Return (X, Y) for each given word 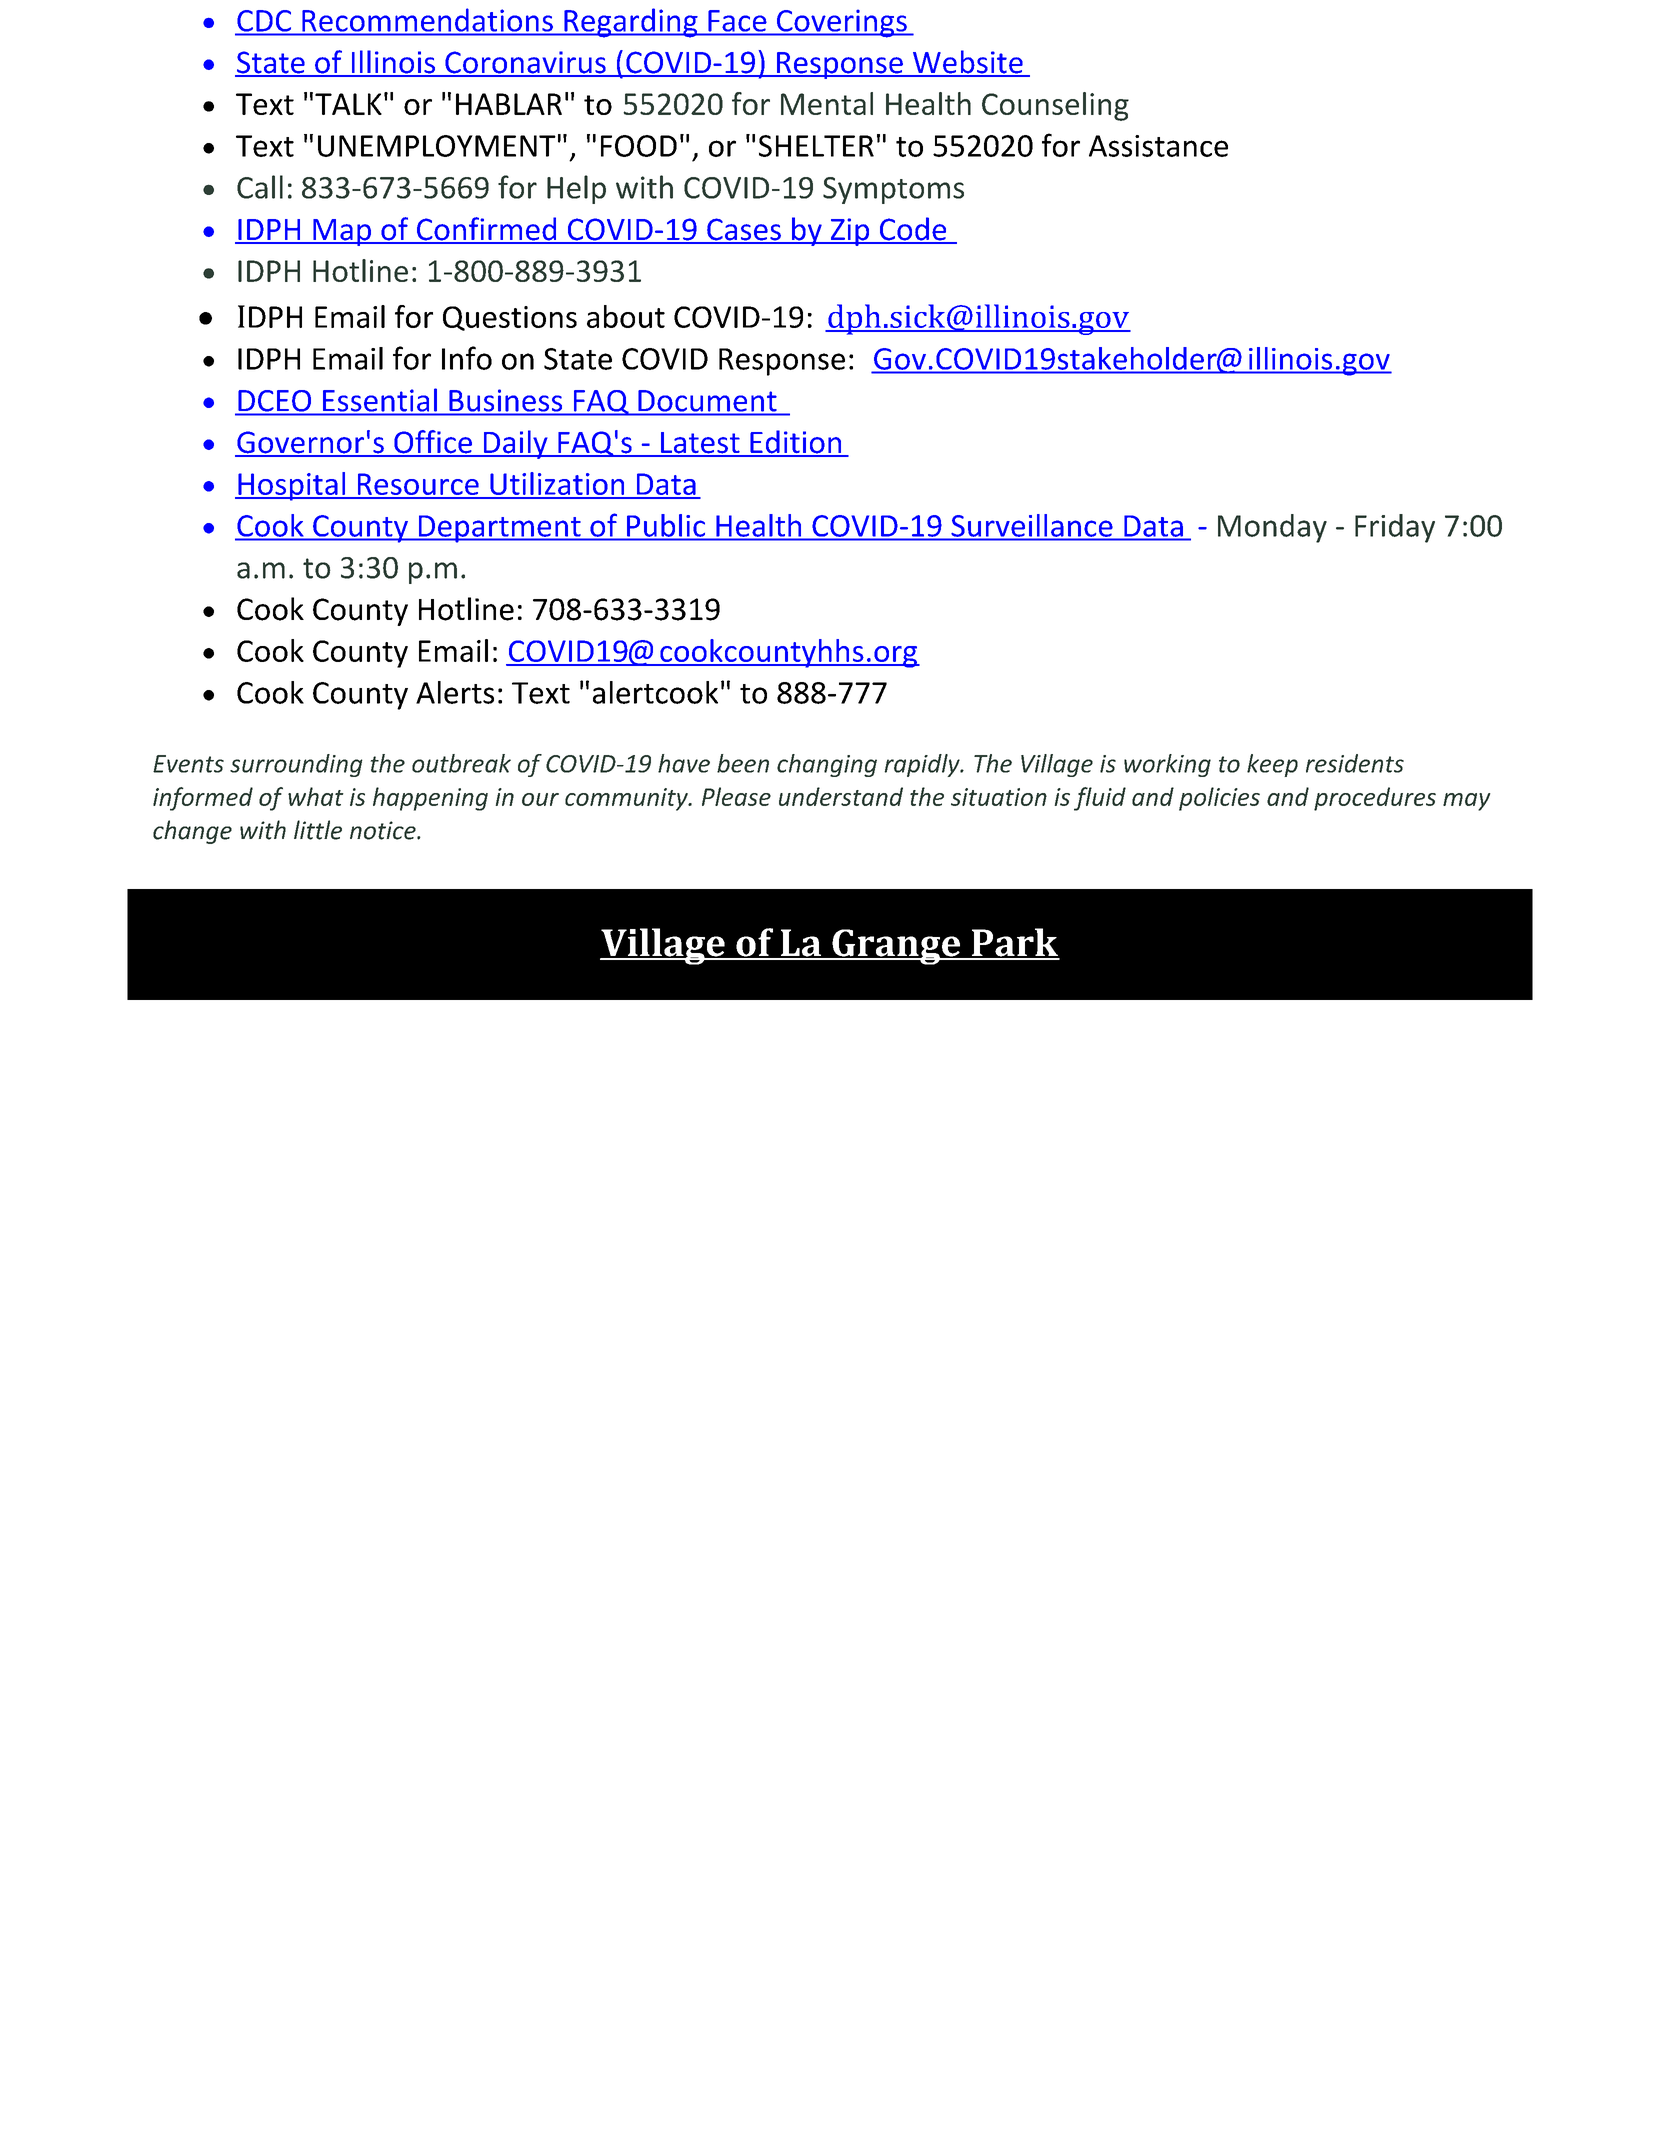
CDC (264, 21)
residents (1355, 763)
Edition (796, 443)
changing (827, 765)
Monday (1272, 528)
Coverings (841, 23)
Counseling (1055, 106)
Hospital (291, 486)
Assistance (1158, 146)
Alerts (455, 692)
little (318, 830)
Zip (850, 232)
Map (342, 232)
